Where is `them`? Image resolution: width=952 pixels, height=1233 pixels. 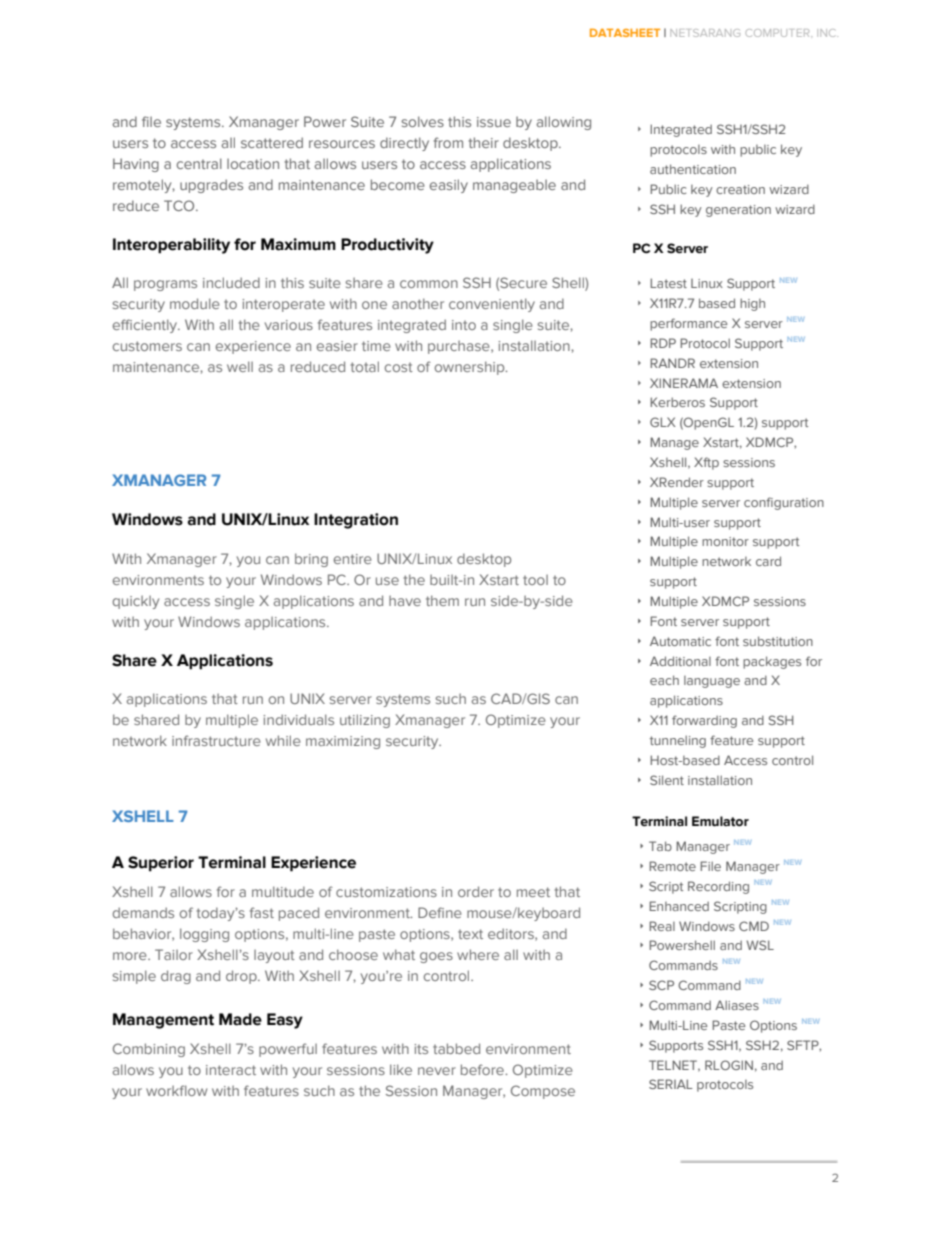
them is located at coordinates (442, 600).
